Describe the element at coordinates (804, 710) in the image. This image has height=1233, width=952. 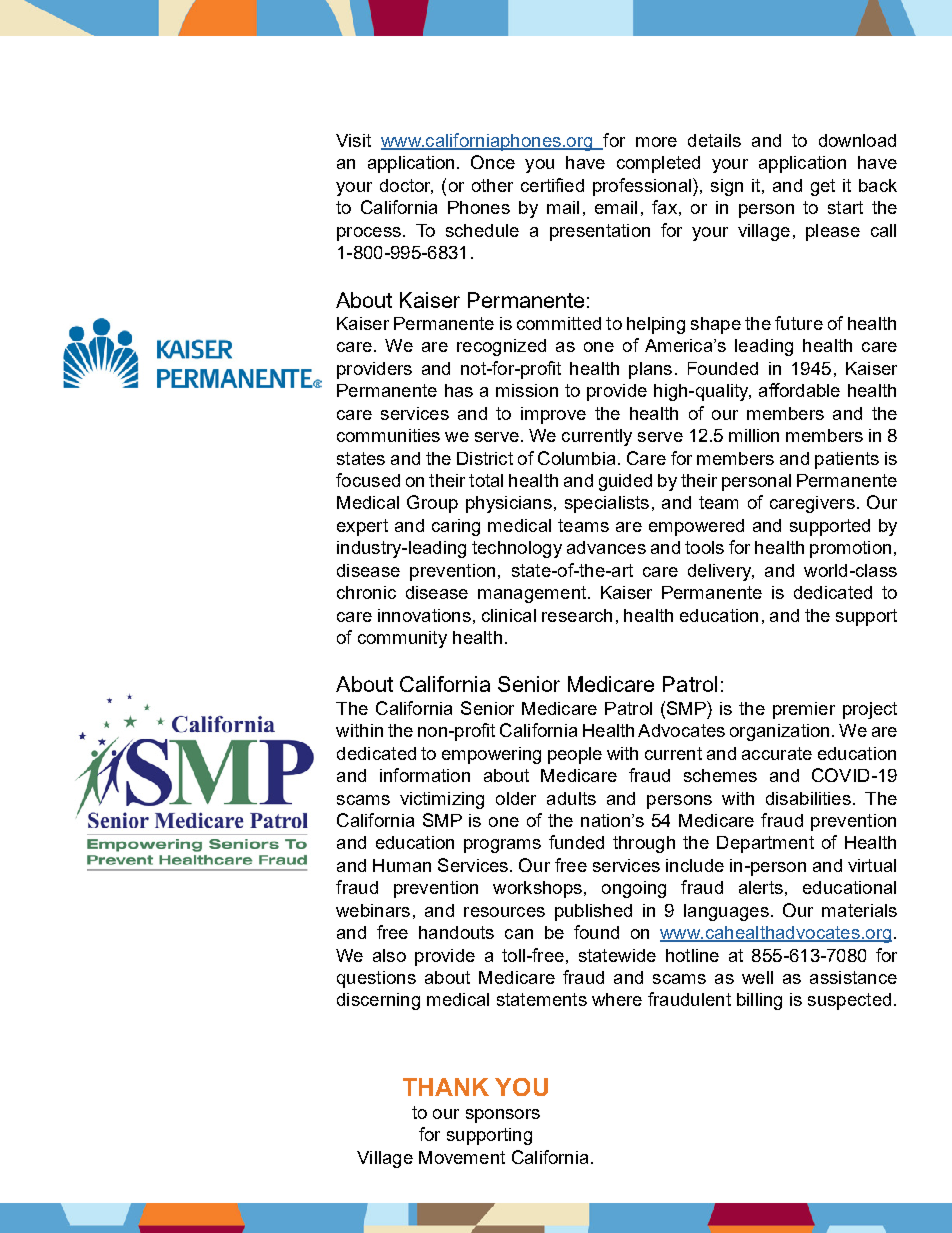
I see `premier` at that location.
